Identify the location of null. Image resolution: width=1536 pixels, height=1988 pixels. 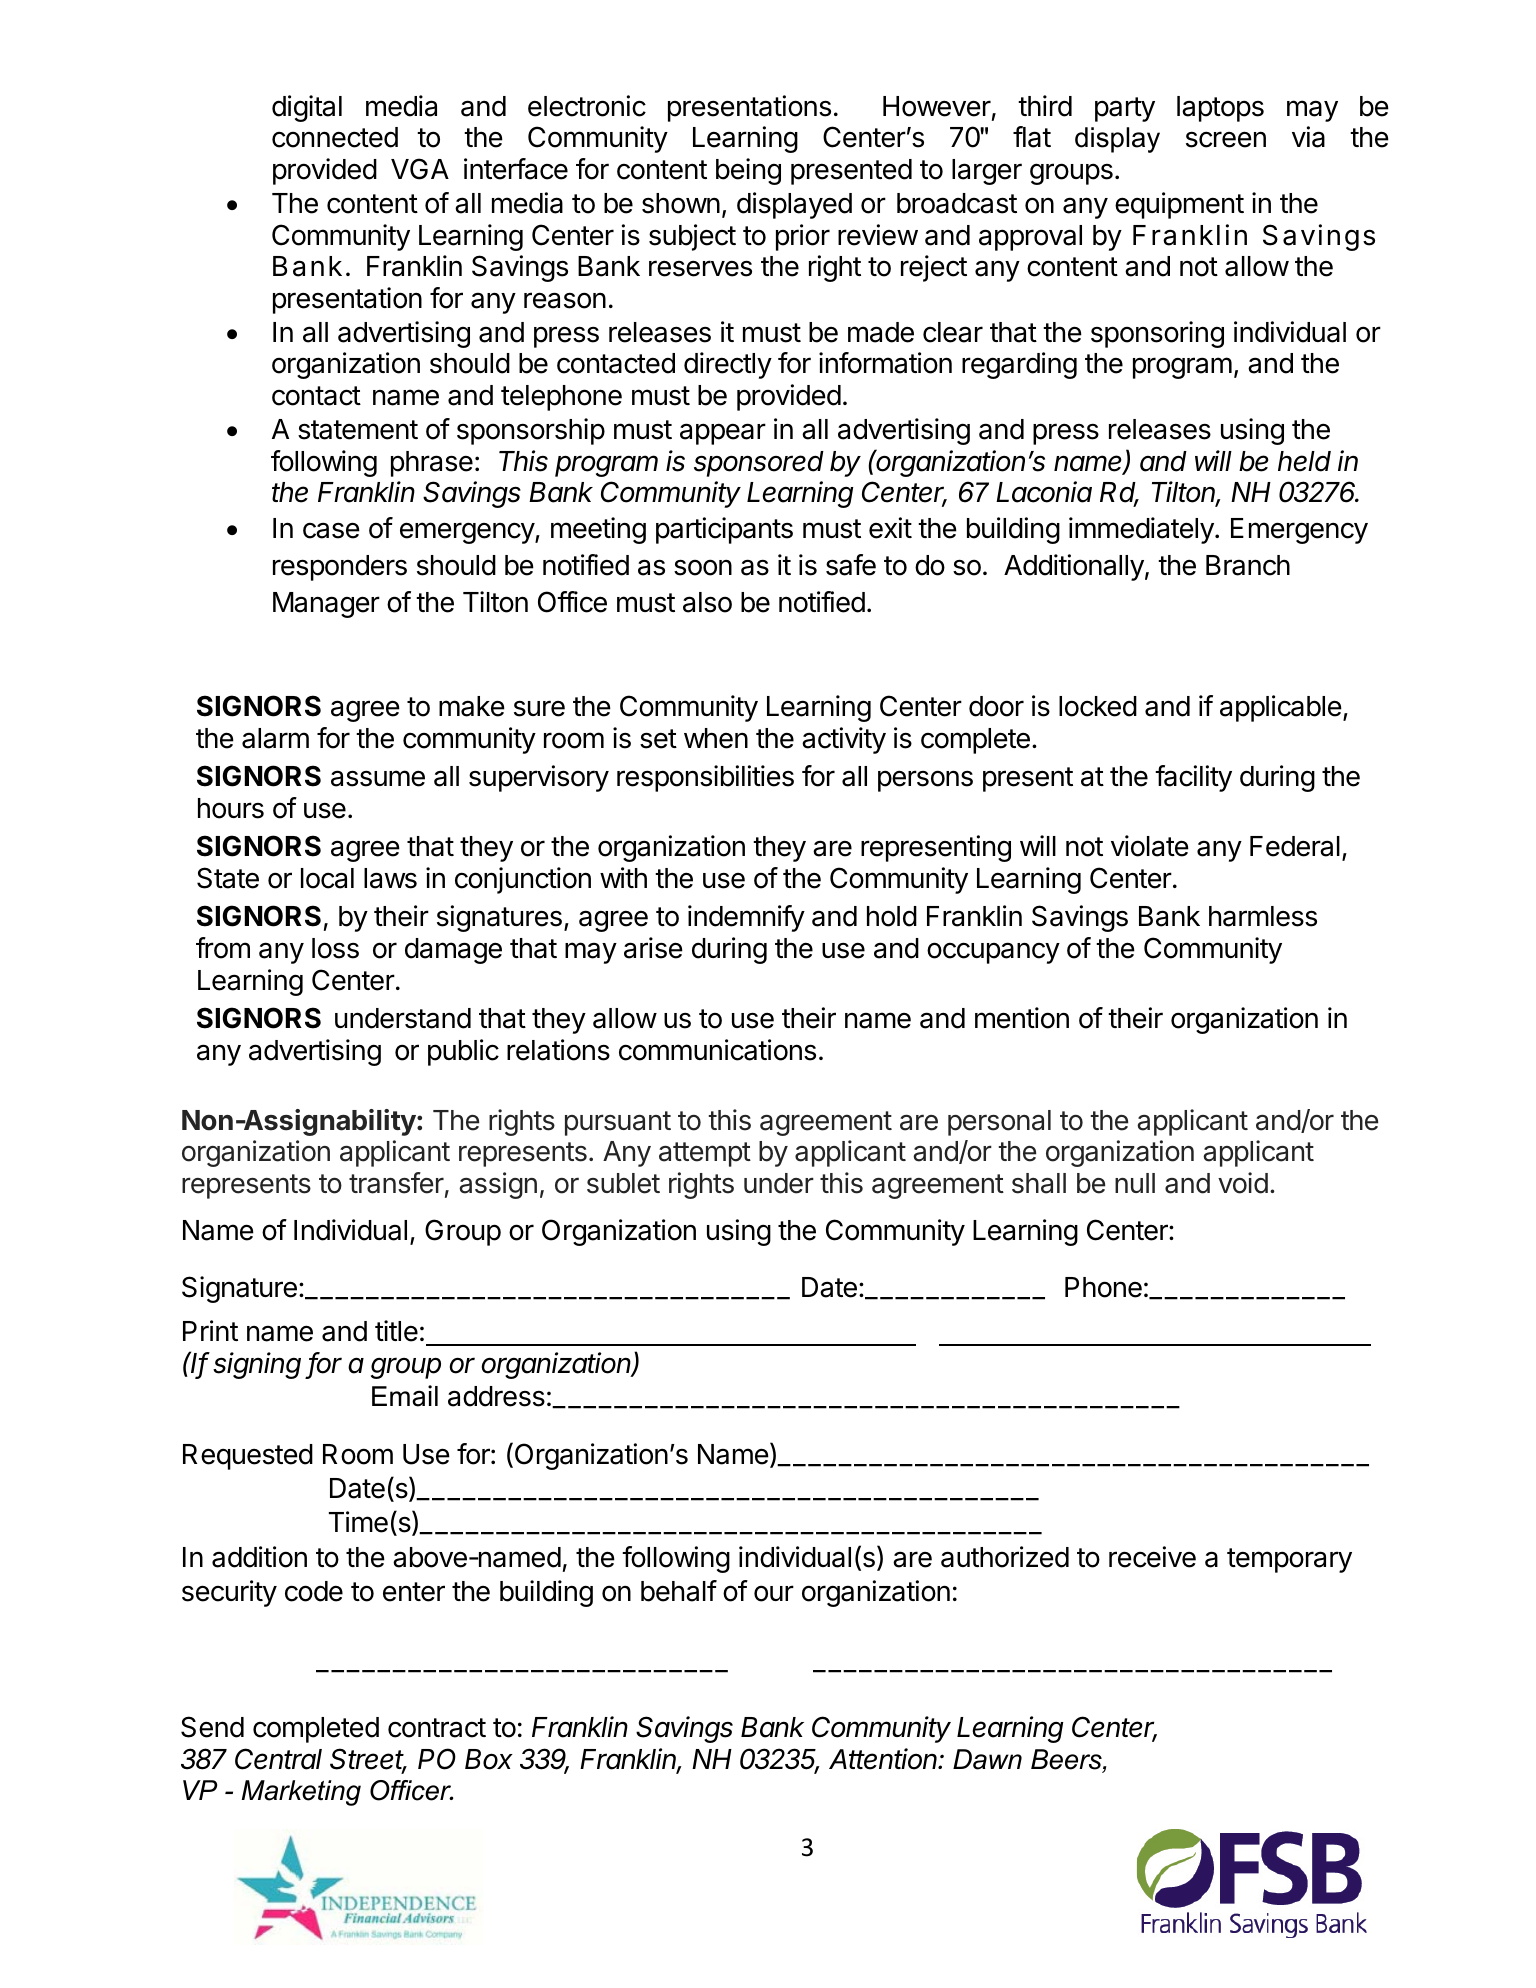
(1135, 1183).
